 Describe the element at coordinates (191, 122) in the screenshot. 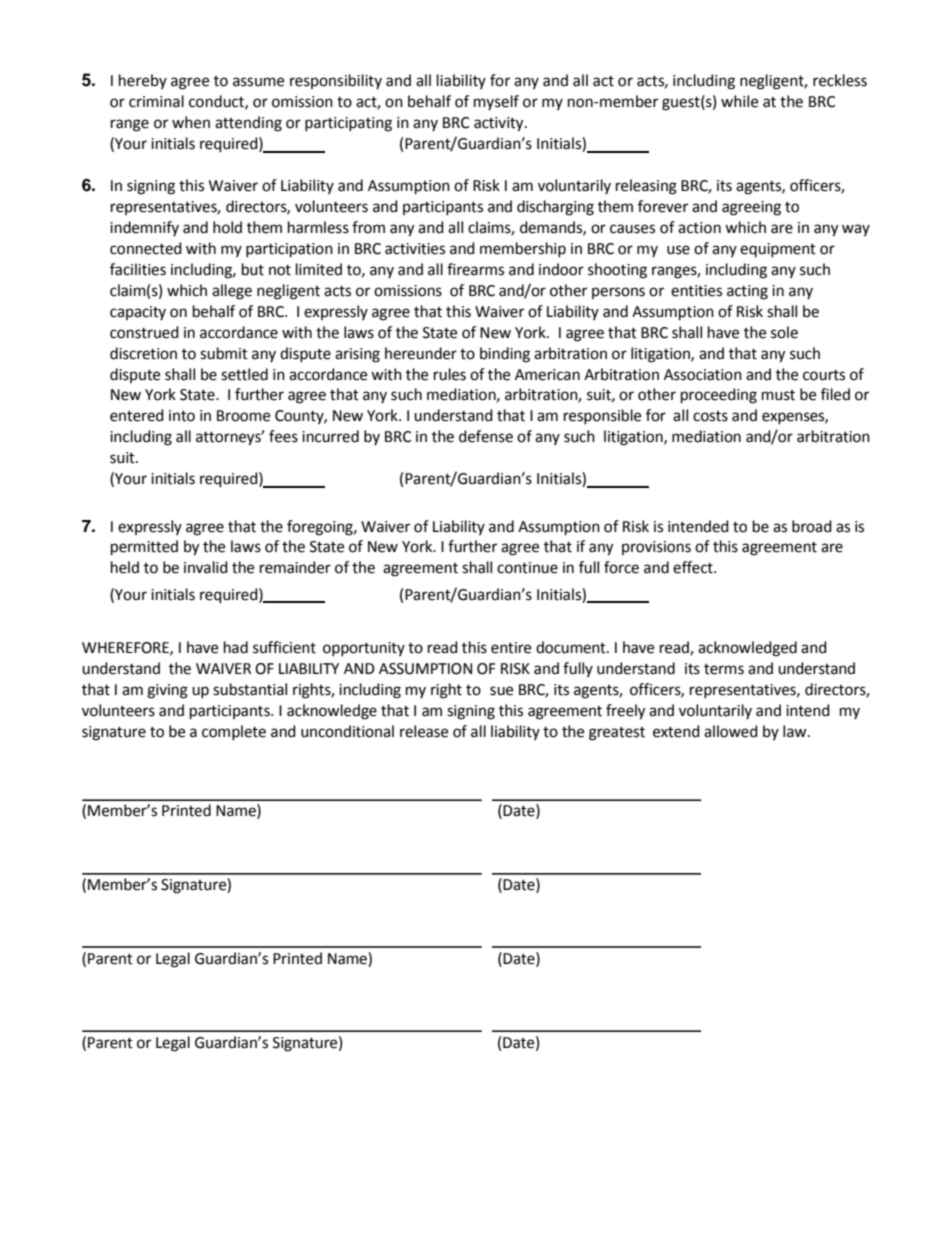

I see `when` at that location.
